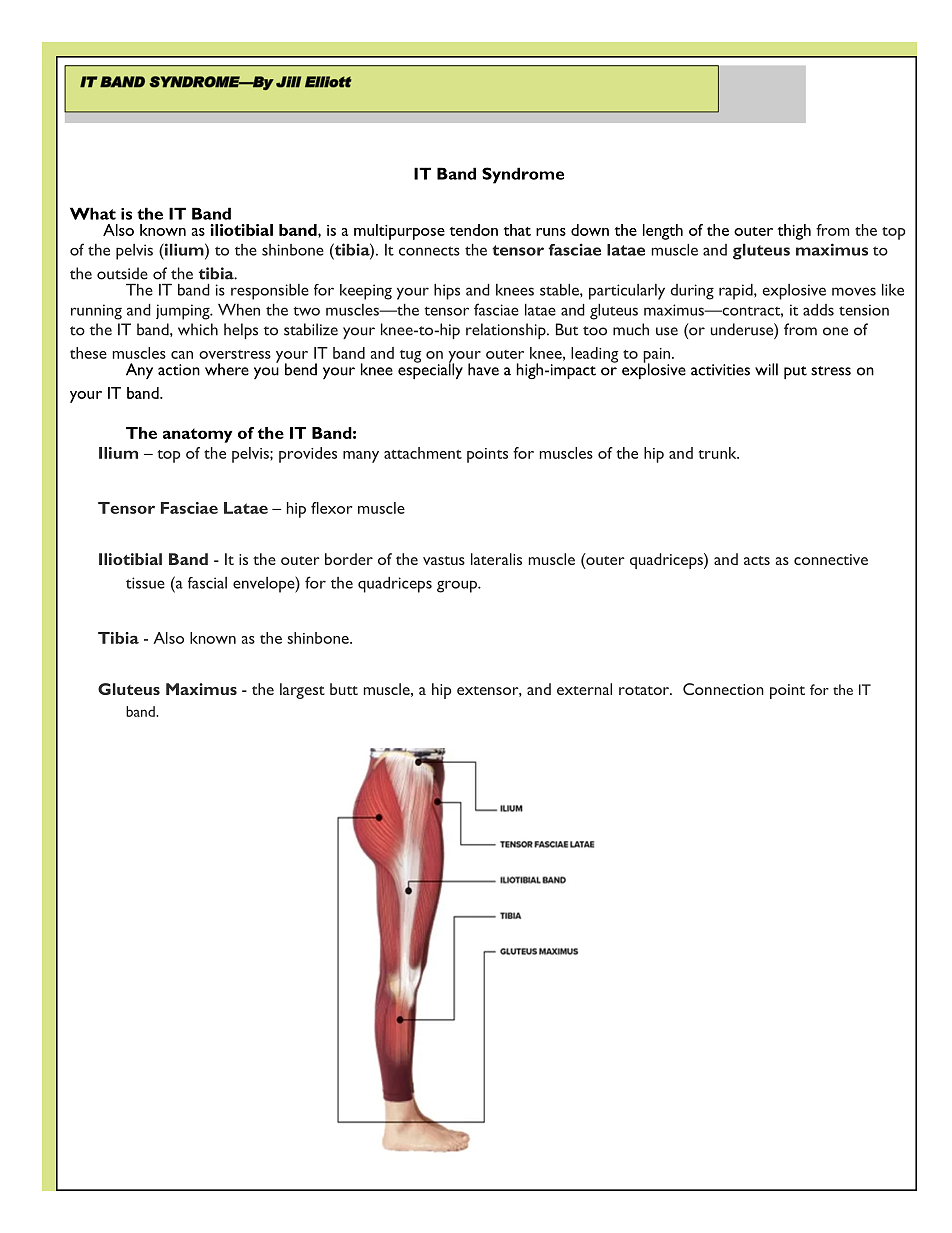  I want to click on can, so click(182, 355).
